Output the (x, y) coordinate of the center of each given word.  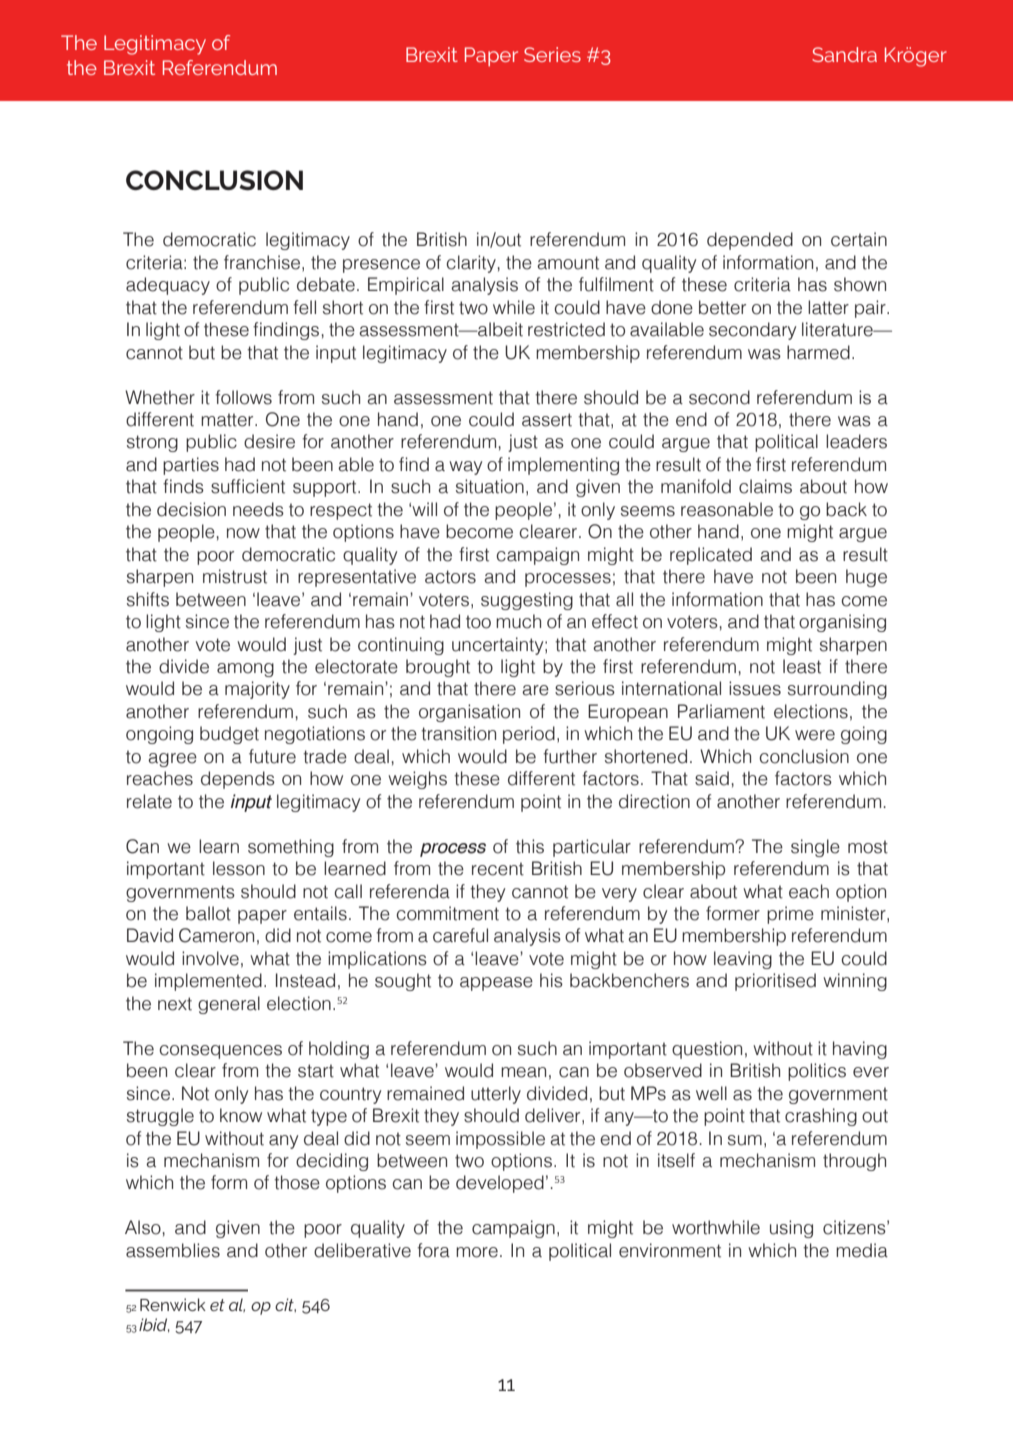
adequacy (168, 286)
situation (490, 486)
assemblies (173, 1250)
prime (790, 915)
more (477, 1252)
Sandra (844, 54)
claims (765, 486)
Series (552, 54)
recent (498, 869)
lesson (239, 868)
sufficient (248, 486)
